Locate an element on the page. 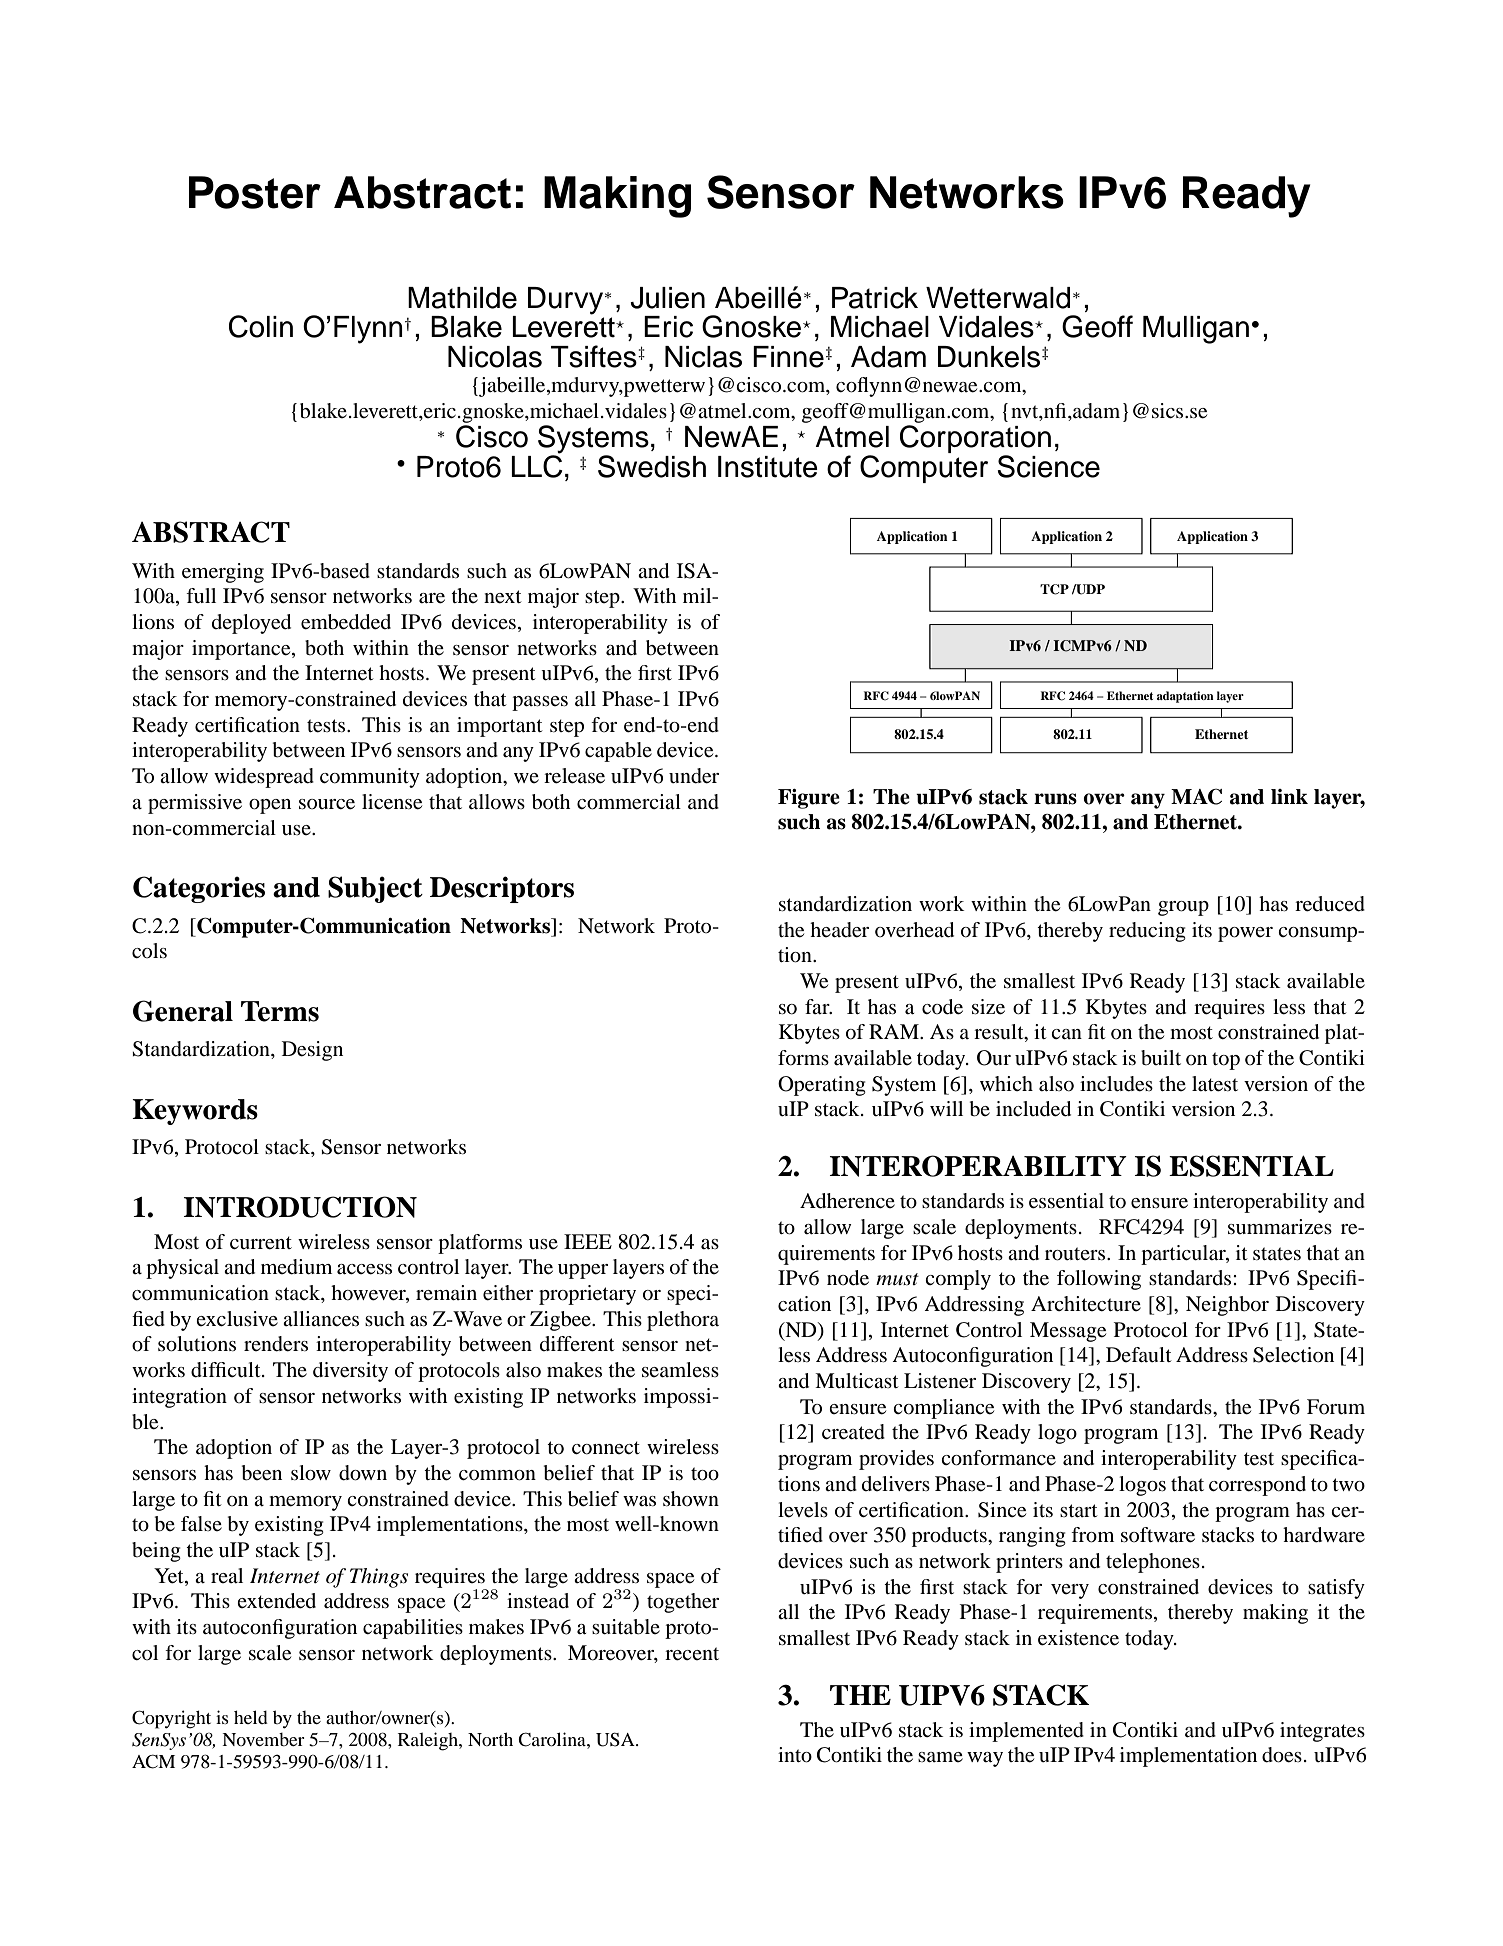 This image has height=1946, width=1503. Default is located at coordinates (1139, 1354).
